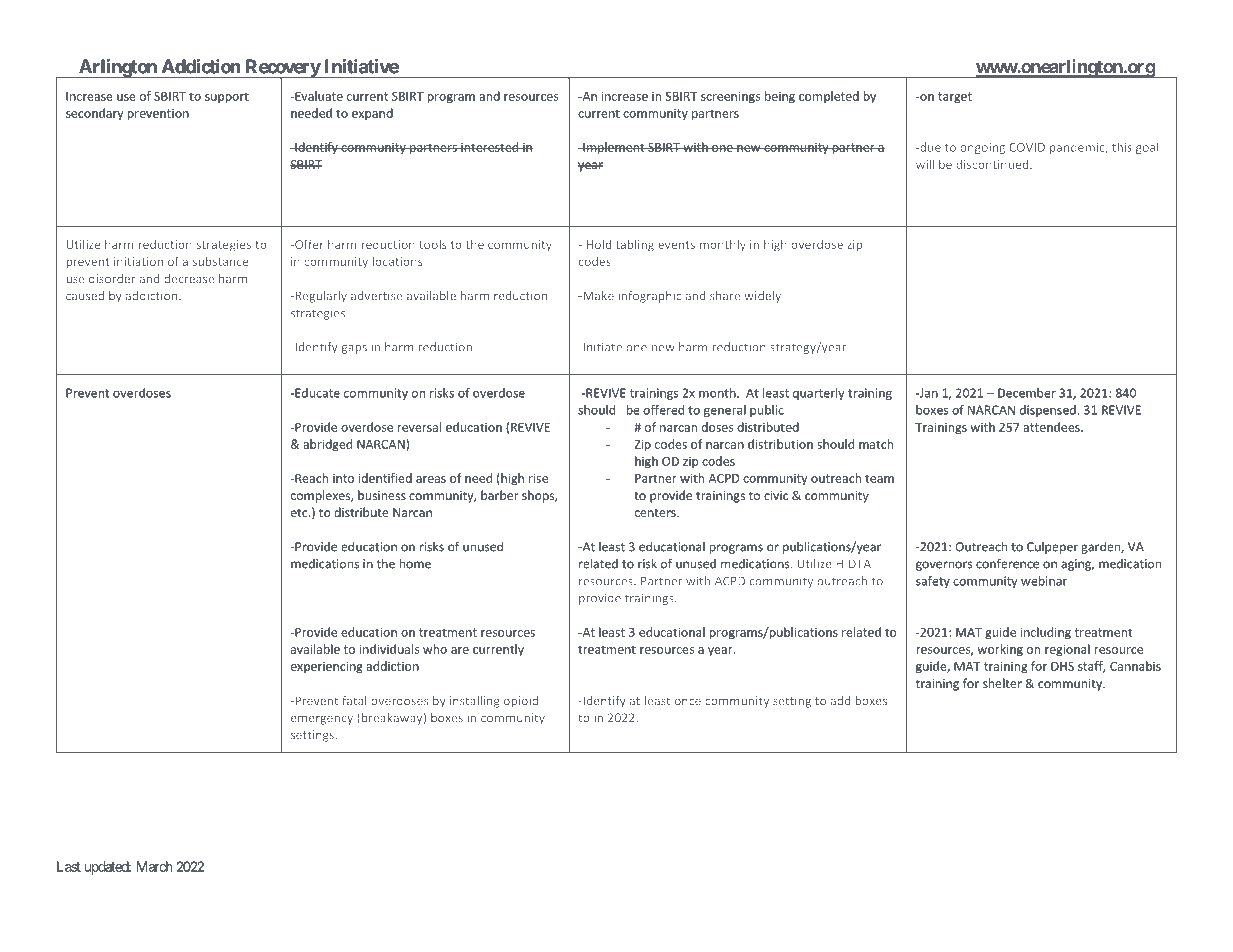 Image resolution: width=1233 pixels, height=952 pixels. Describe the element at coordinates (227, 98) in the document. I see `support` at that location.
